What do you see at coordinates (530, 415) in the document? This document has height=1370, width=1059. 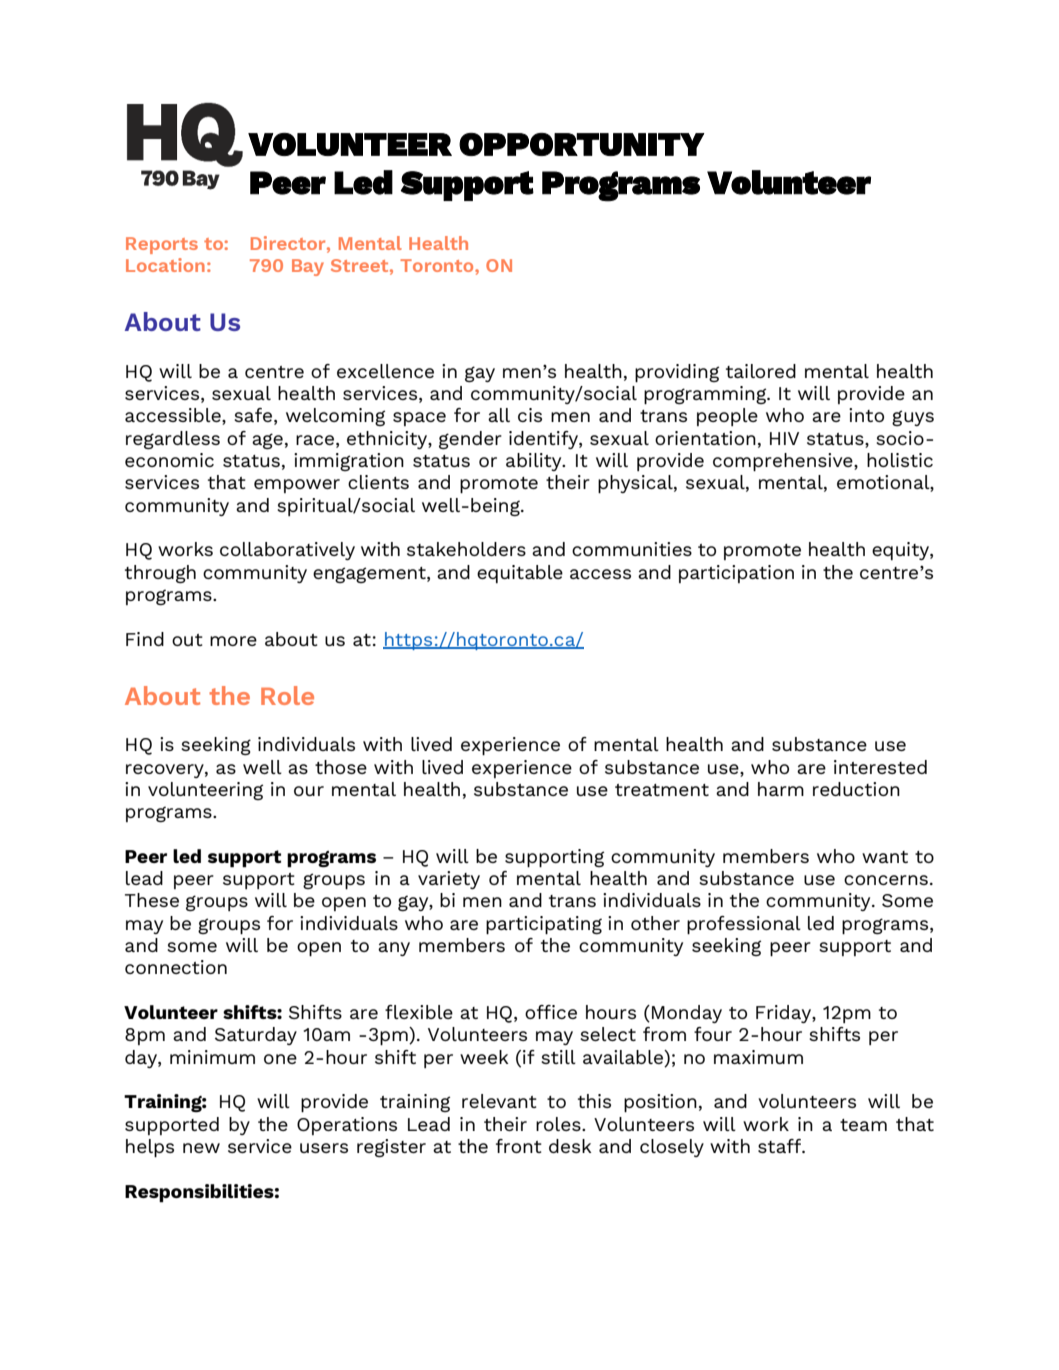 I see `cis` at bounding box center [530, 415].
